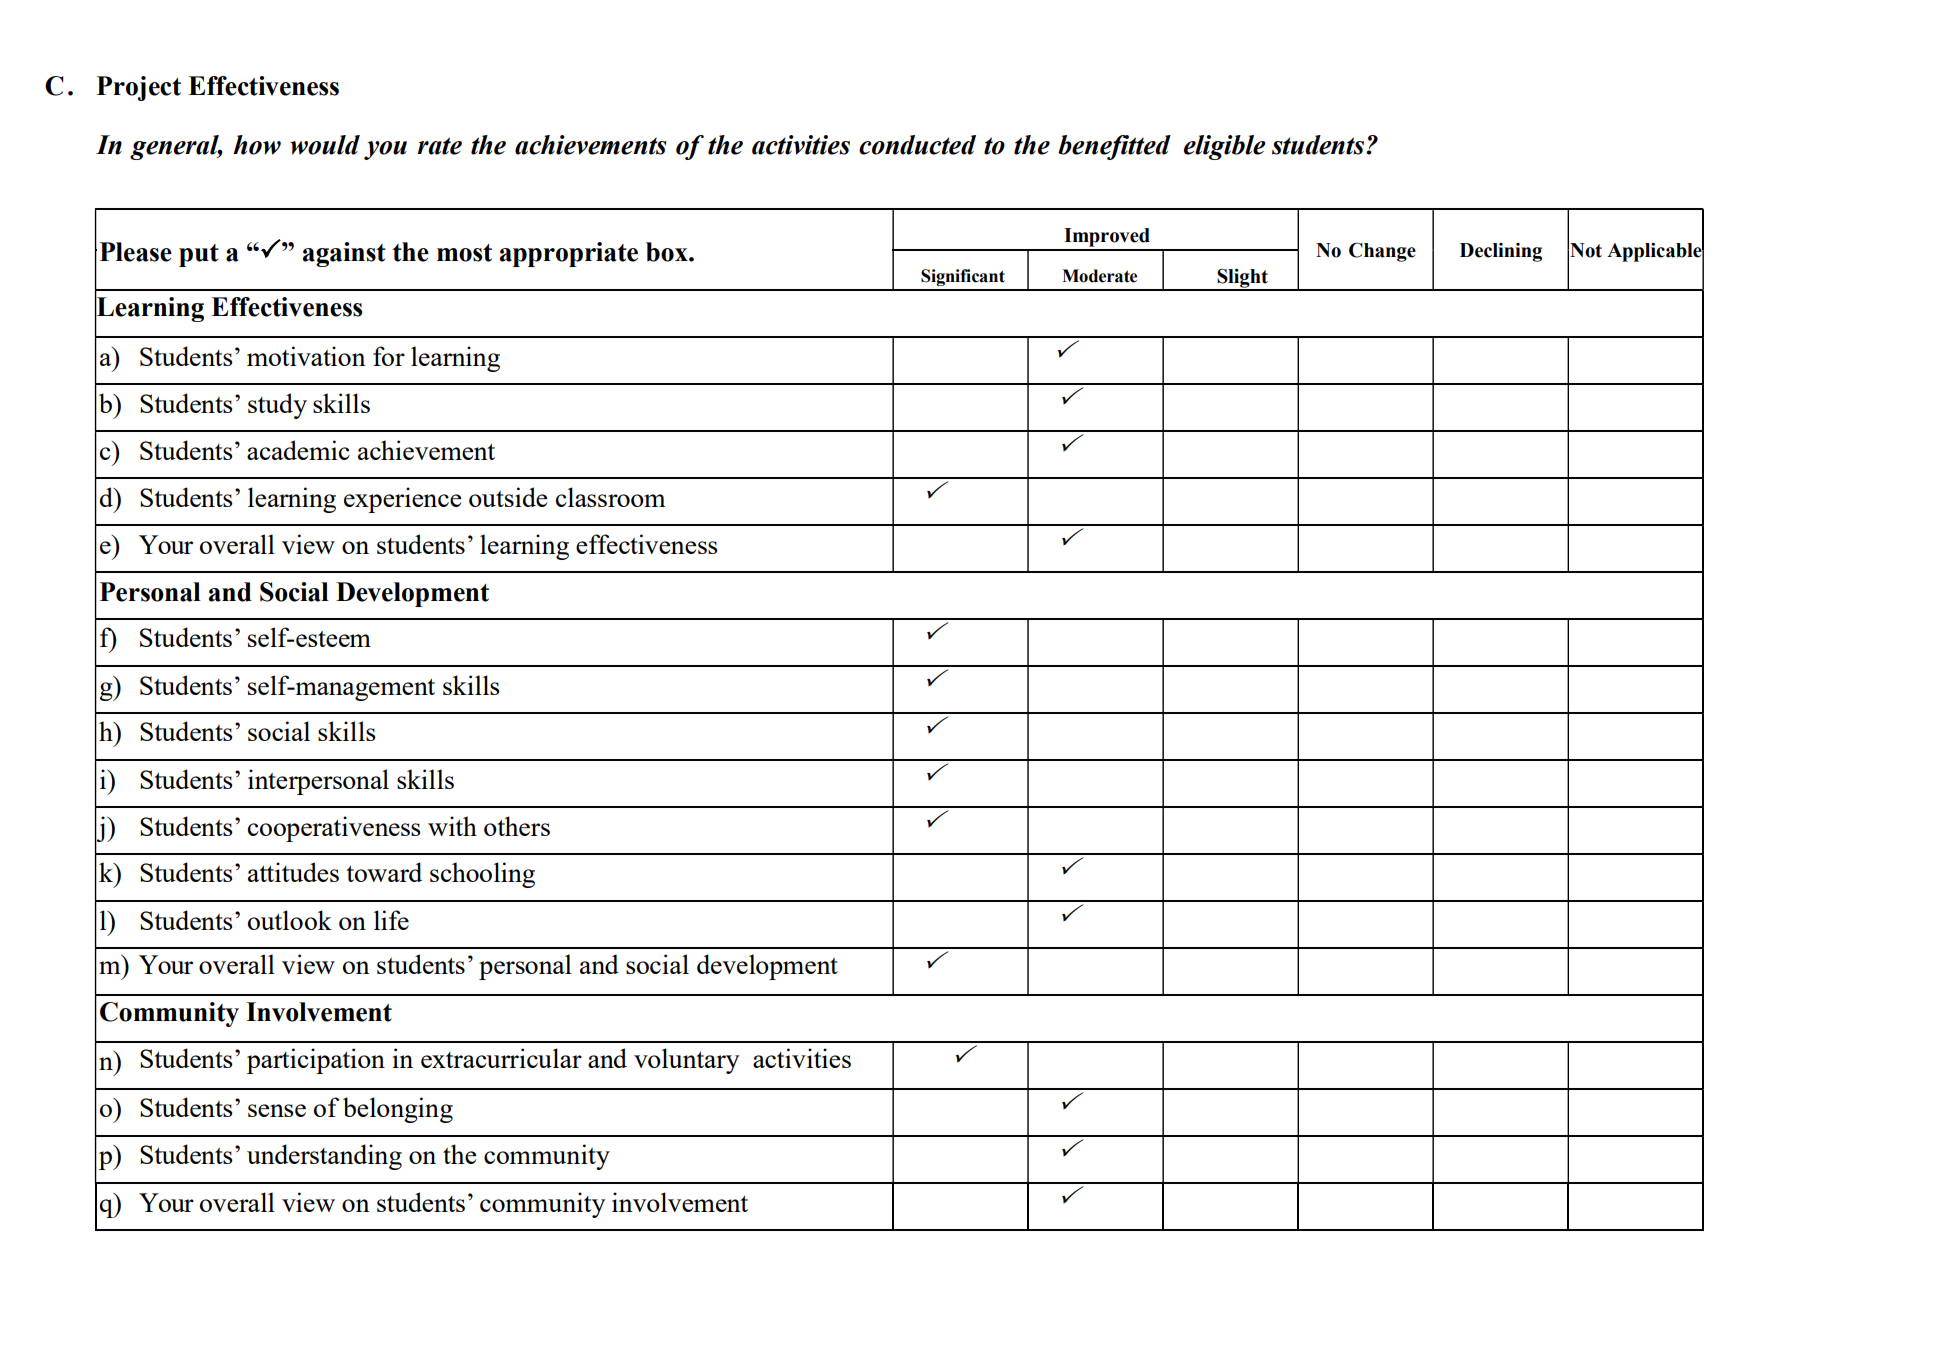 The image size is (1935, 1368). Describe the element at coordinates (917, 145) in the screenshot. I see `conducted` at that location.
